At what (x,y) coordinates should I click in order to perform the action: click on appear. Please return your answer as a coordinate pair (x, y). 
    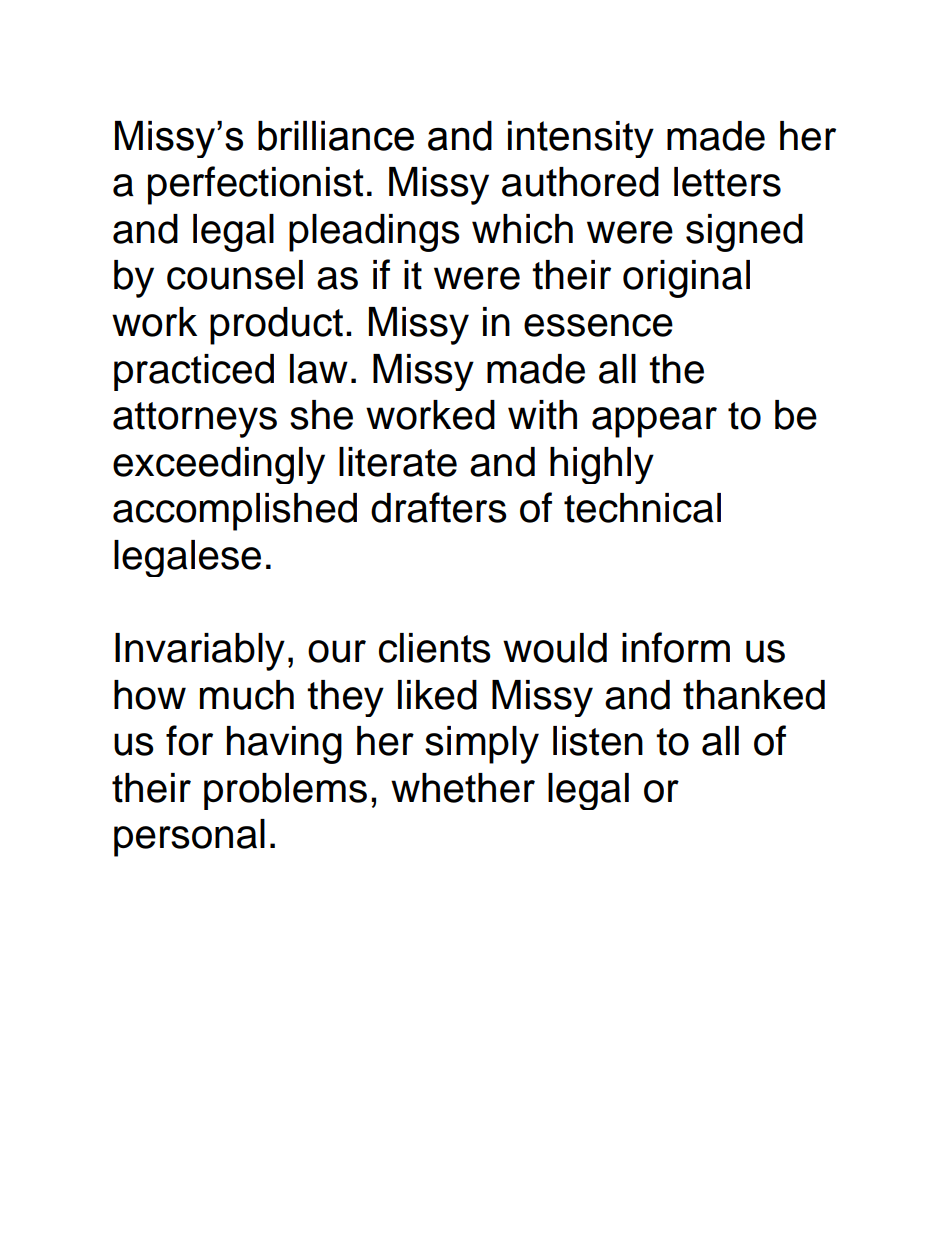
    Looking at the image, I should click on (654, 422).
